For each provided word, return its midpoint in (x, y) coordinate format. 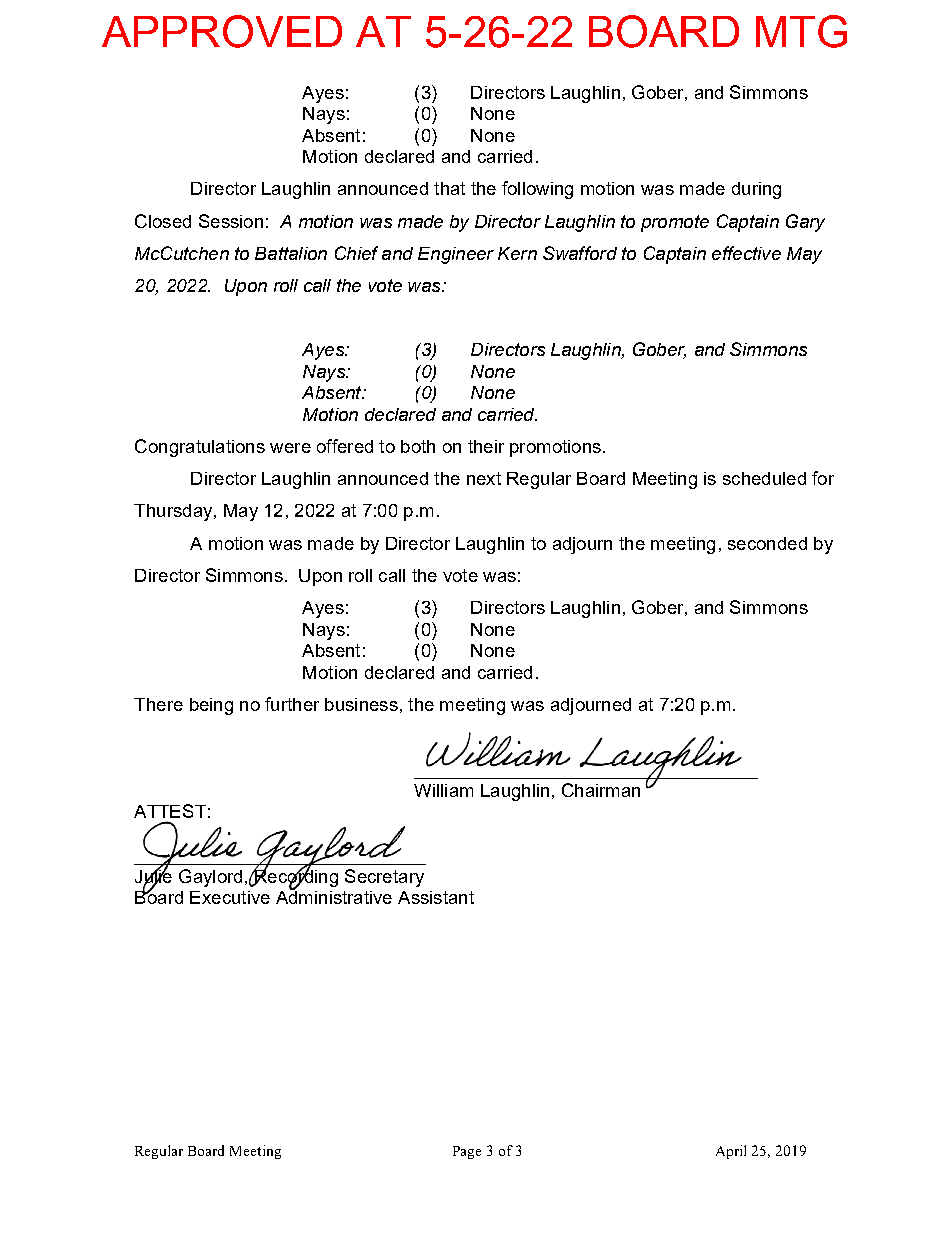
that (449, 188)
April (731, 1152)
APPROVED (222, 31)
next (484, 478)
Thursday (174, 512)
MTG (801, 31)
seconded (767, 543)
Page (467, 1152)
